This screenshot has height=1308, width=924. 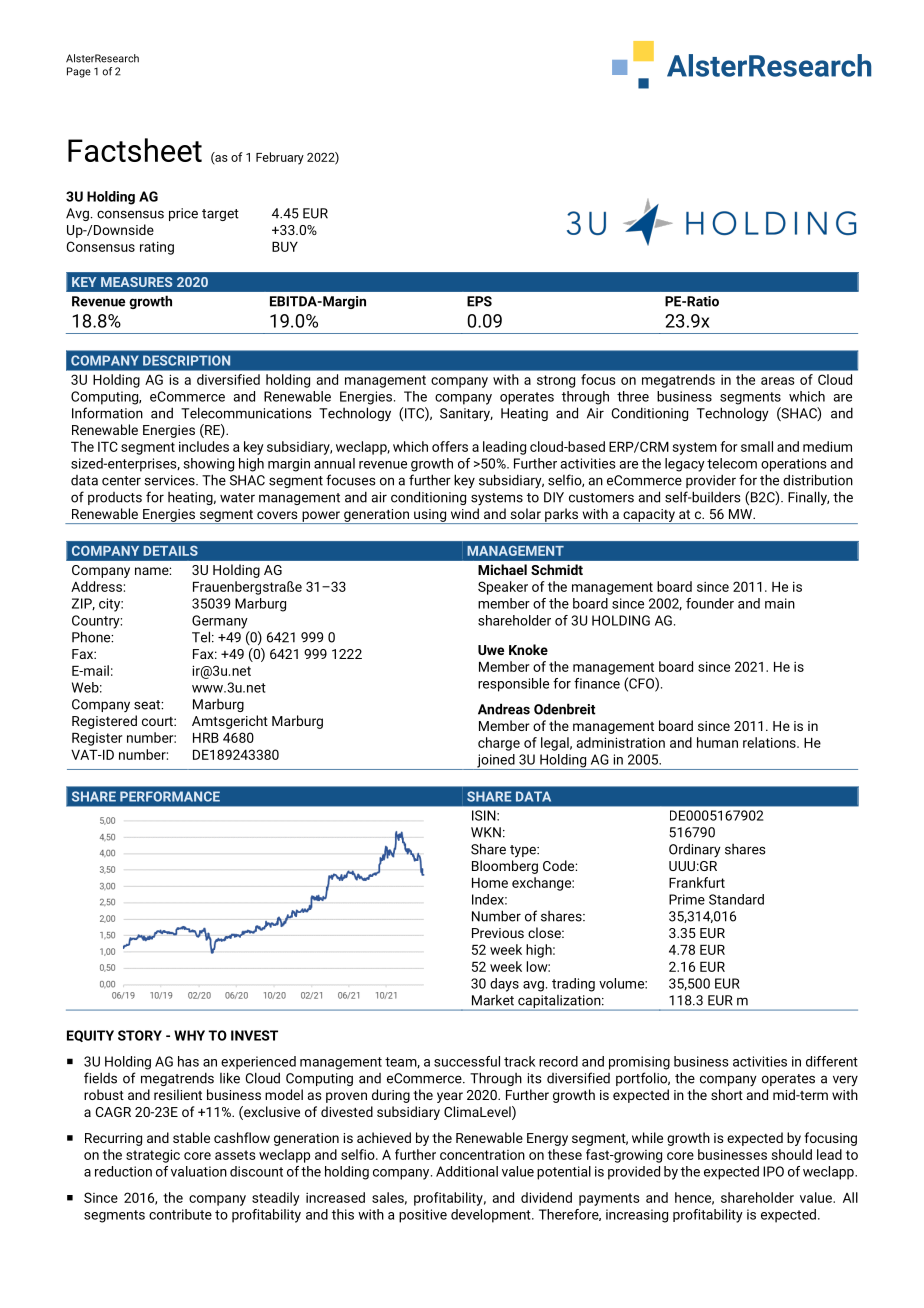 I want to click on Uwe, so click(x=491, y=650).
